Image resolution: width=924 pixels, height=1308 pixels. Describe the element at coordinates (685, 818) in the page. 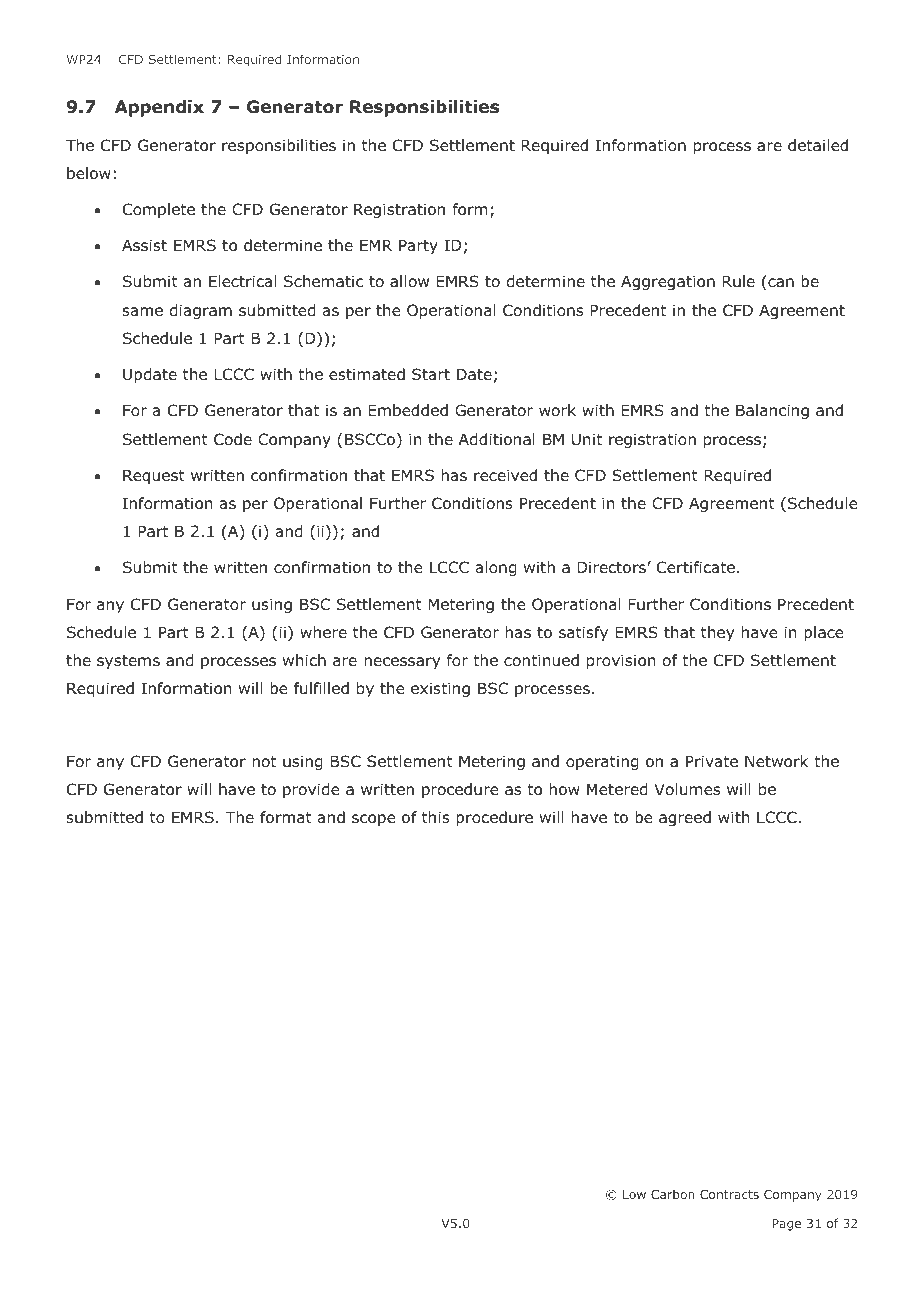

I see `agreed` at that location.
